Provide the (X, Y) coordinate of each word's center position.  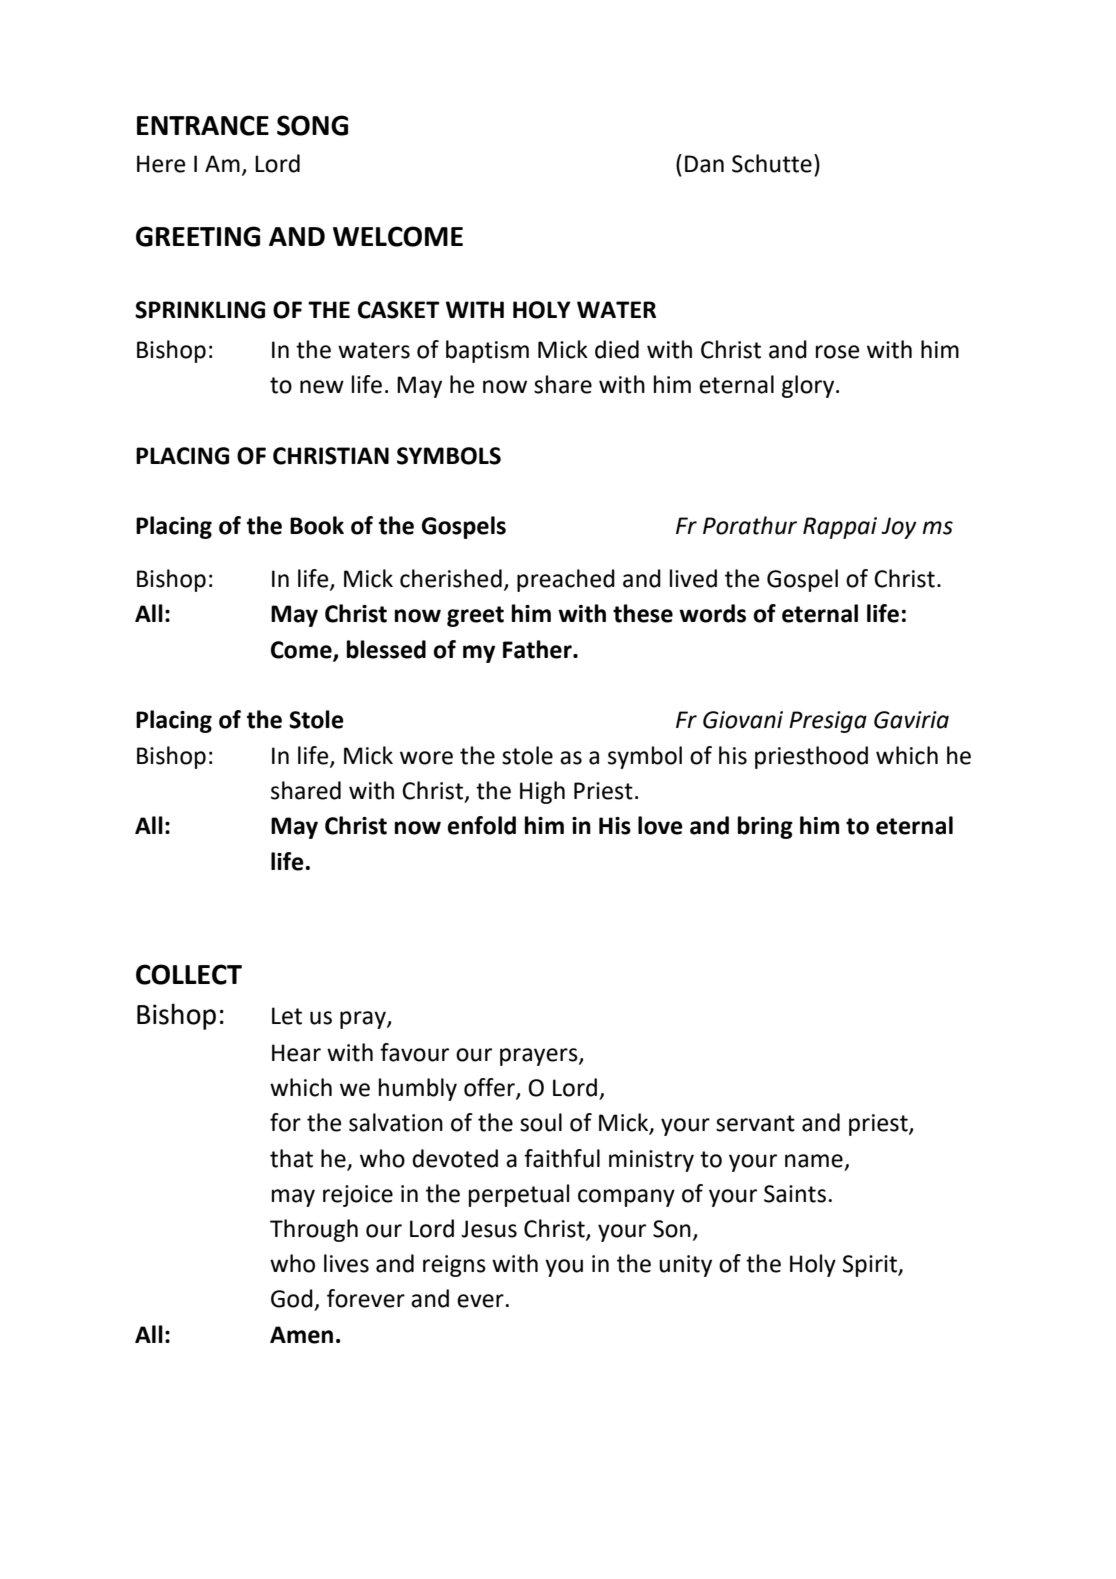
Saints (795, 1194)
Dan (704, 164)
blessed (386, 649)
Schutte (772, 163)
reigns (454, 1266)
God (292, 1298)
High (542, 792)
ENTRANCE (203, 125)
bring (765, 827)
